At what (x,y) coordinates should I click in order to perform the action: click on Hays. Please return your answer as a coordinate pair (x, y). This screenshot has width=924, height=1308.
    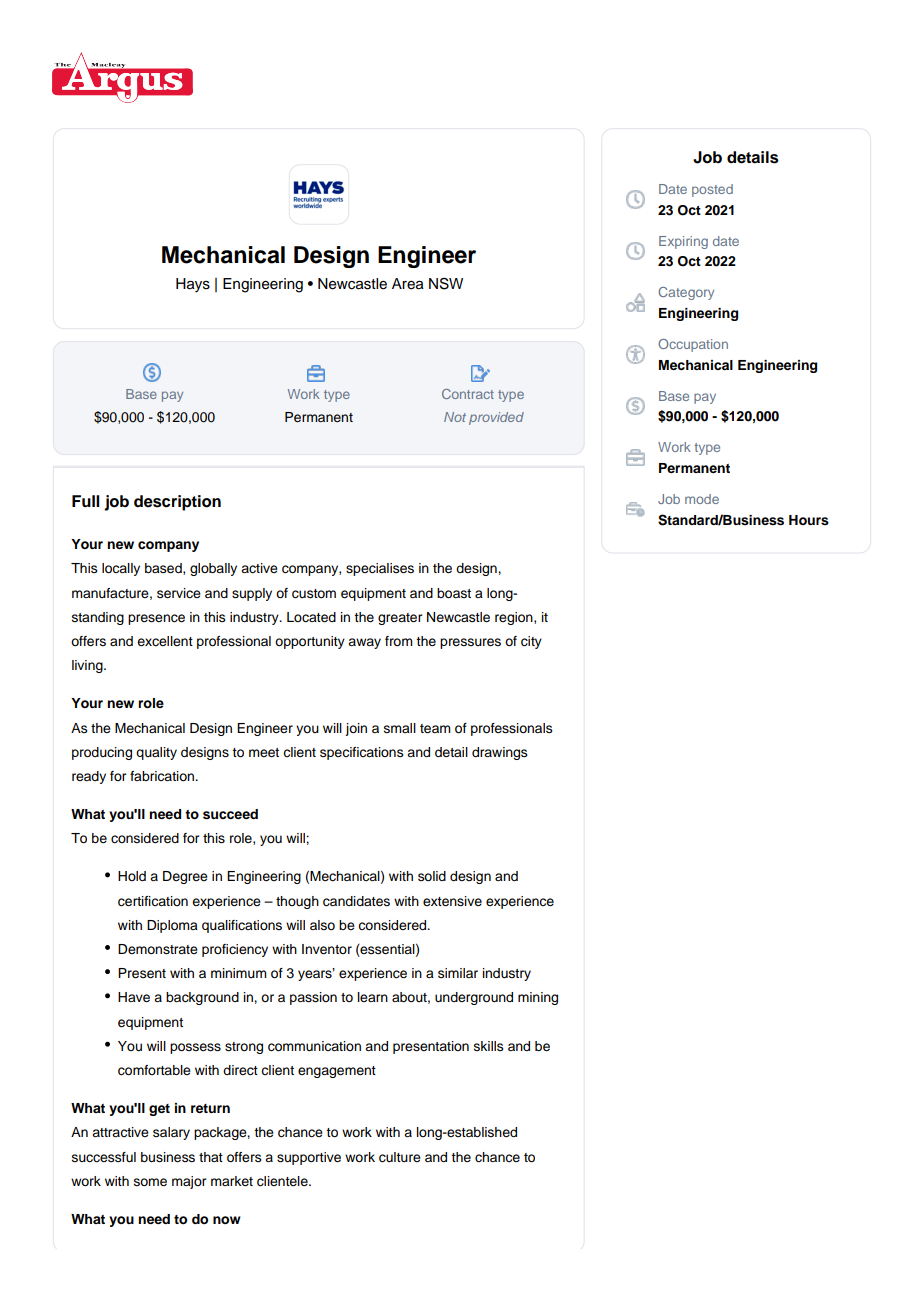
    Looking at the image, I should click on (193, 285).
